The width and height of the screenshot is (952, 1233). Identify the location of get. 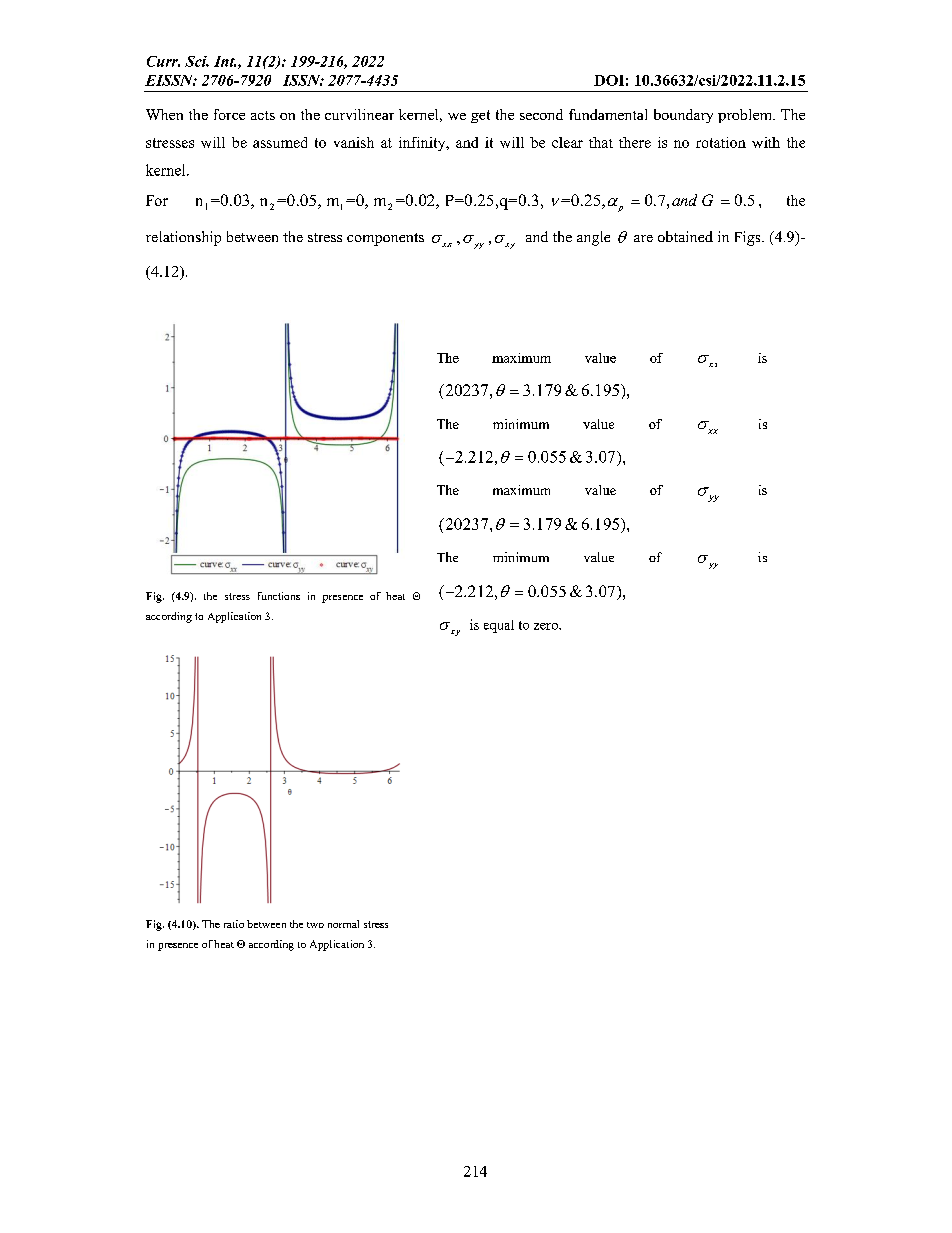
(480, 116).
